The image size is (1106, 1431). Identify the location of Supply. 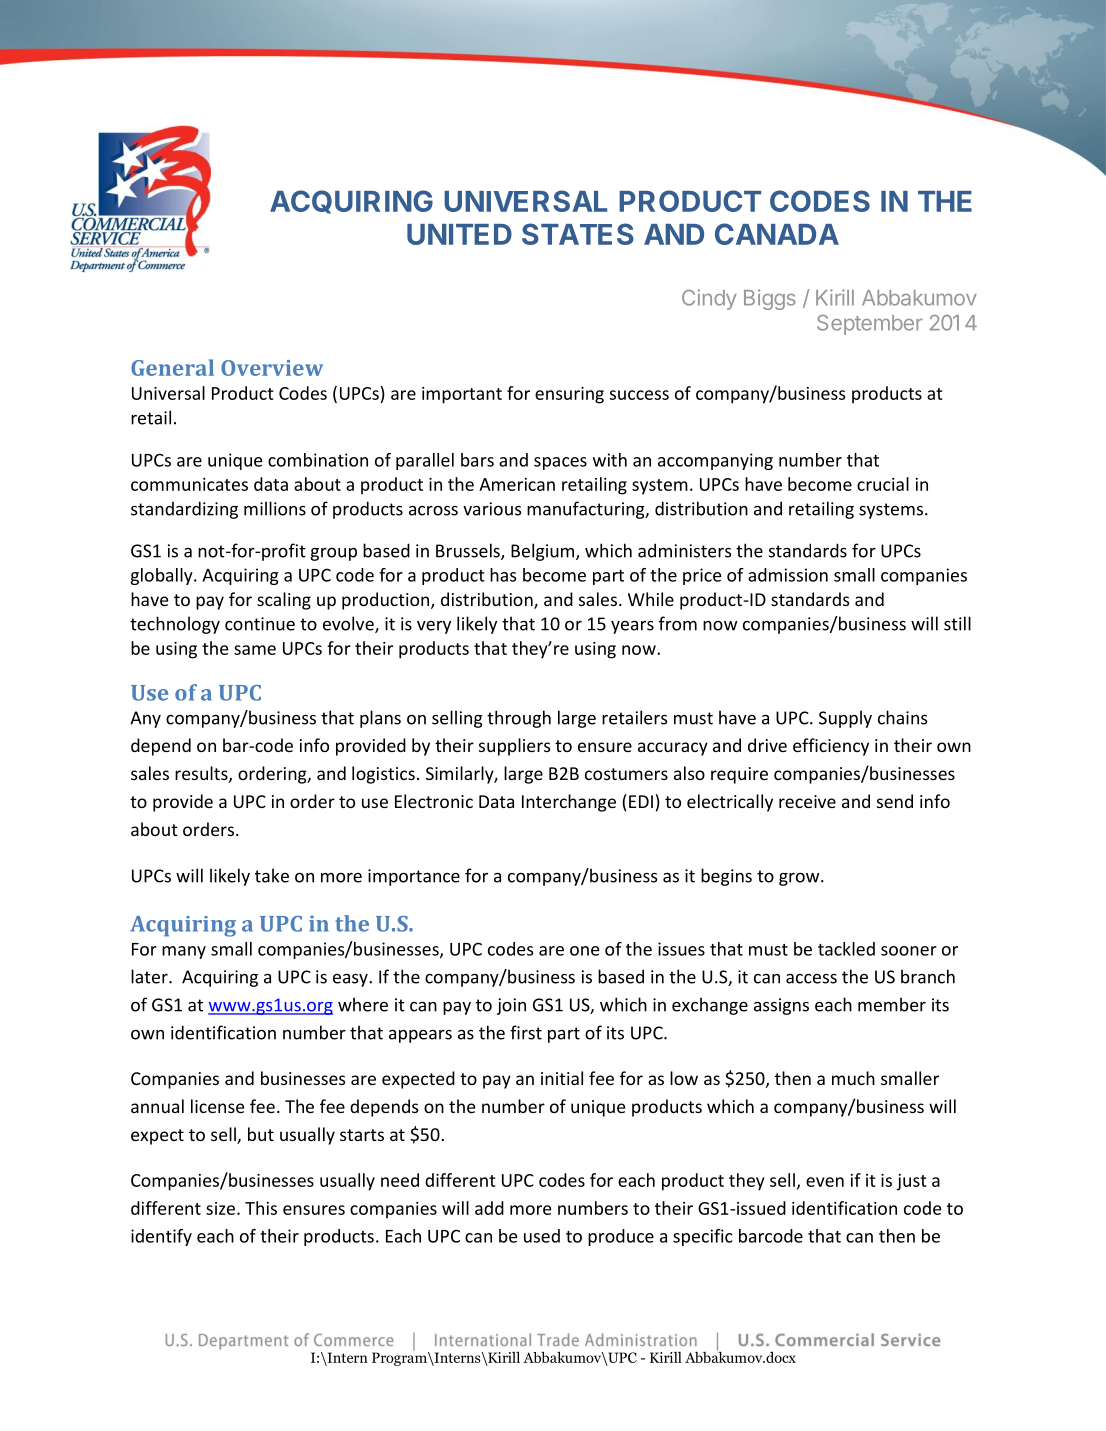
(845, 719).
